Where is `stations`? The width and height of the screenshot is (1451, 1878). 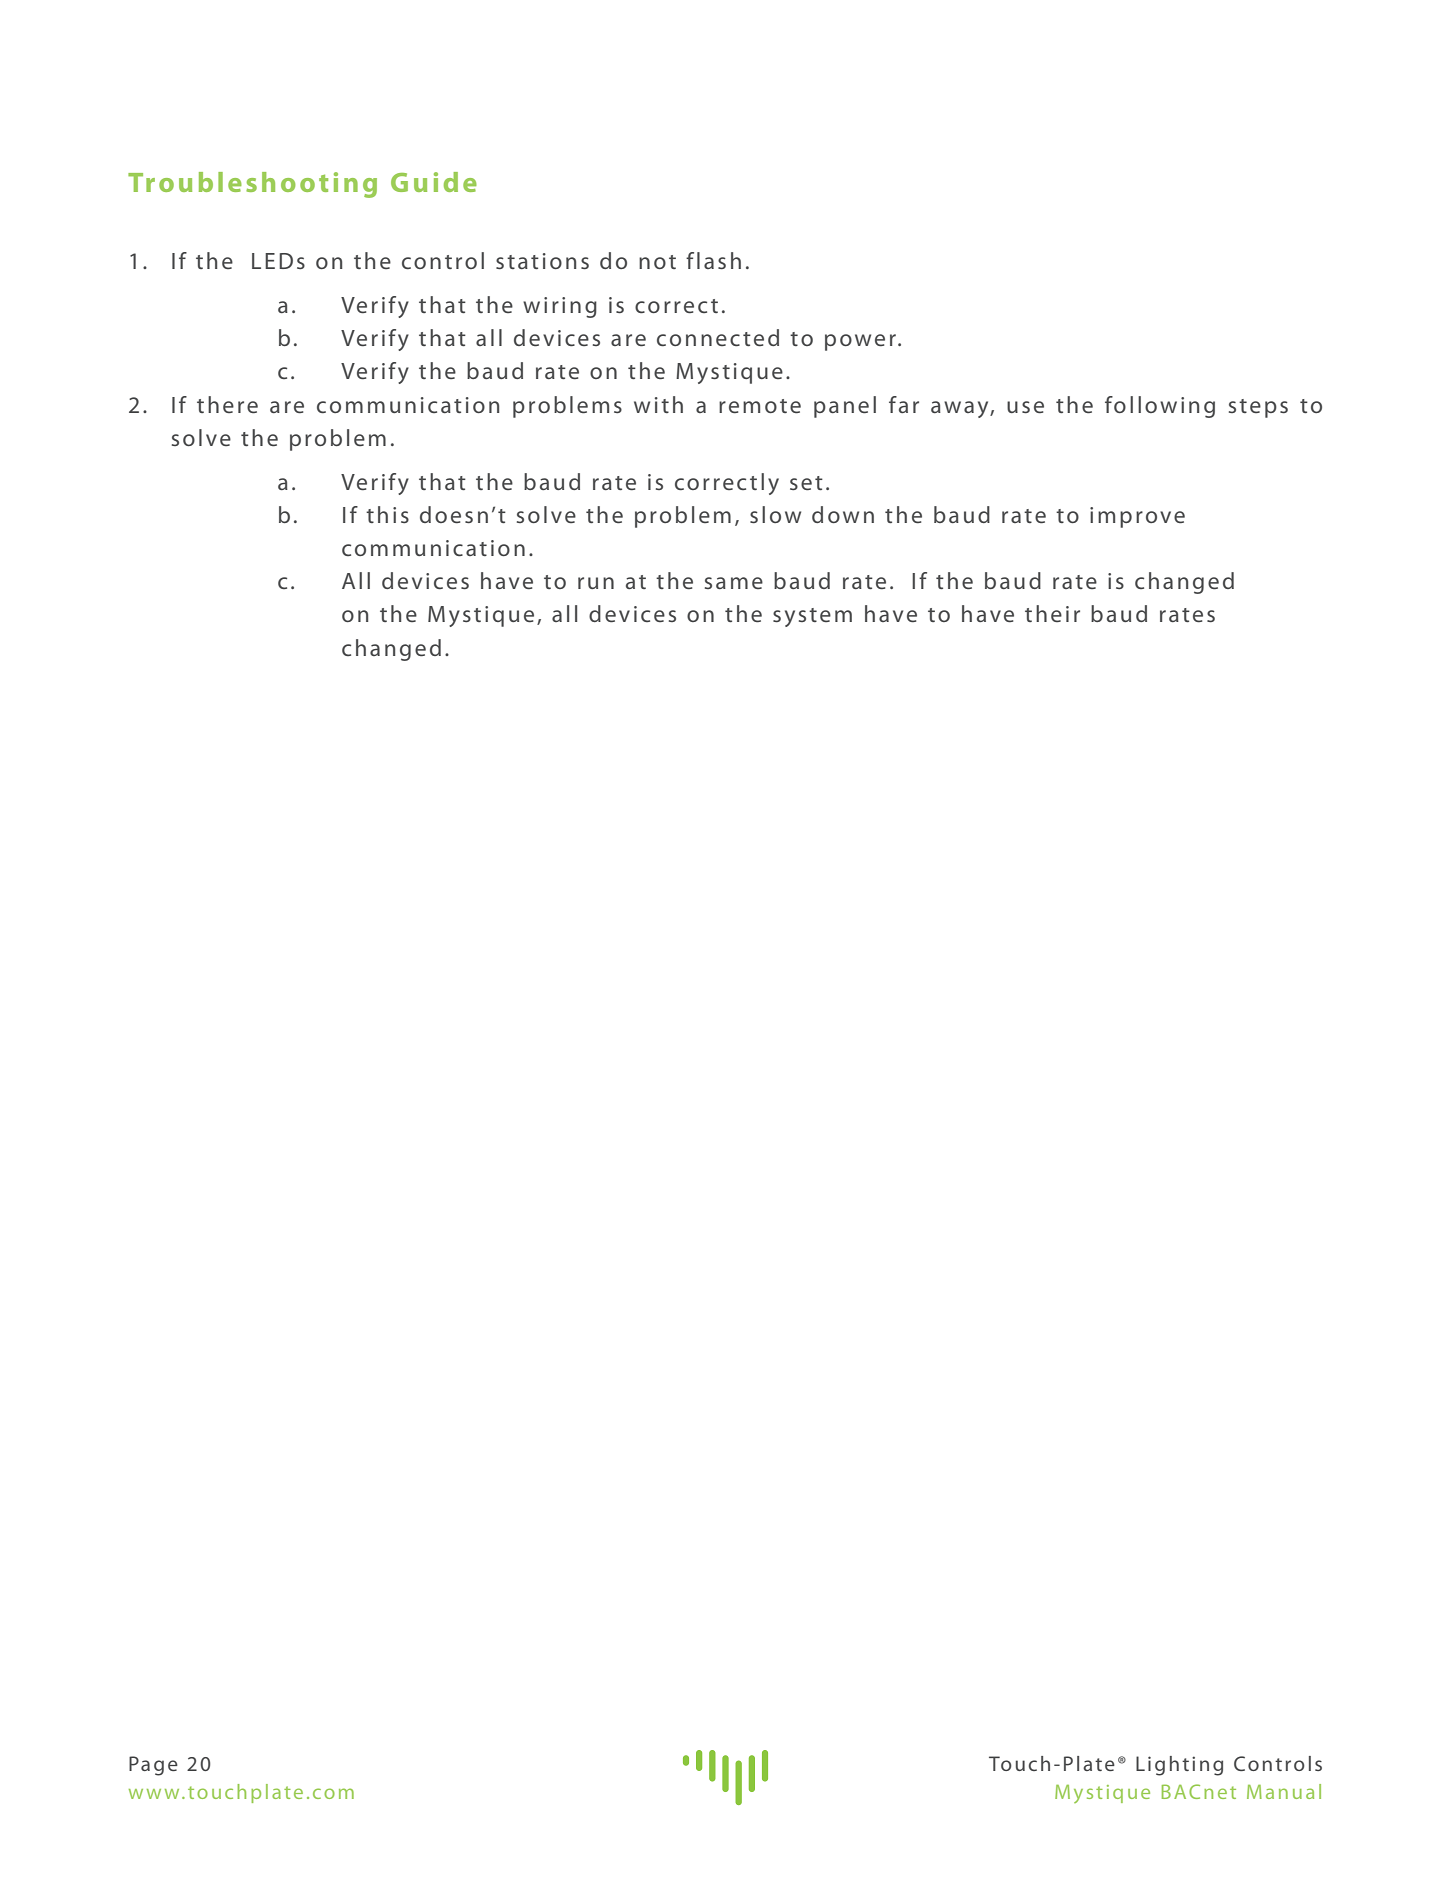
stations is located at coordinates (542, 261).
